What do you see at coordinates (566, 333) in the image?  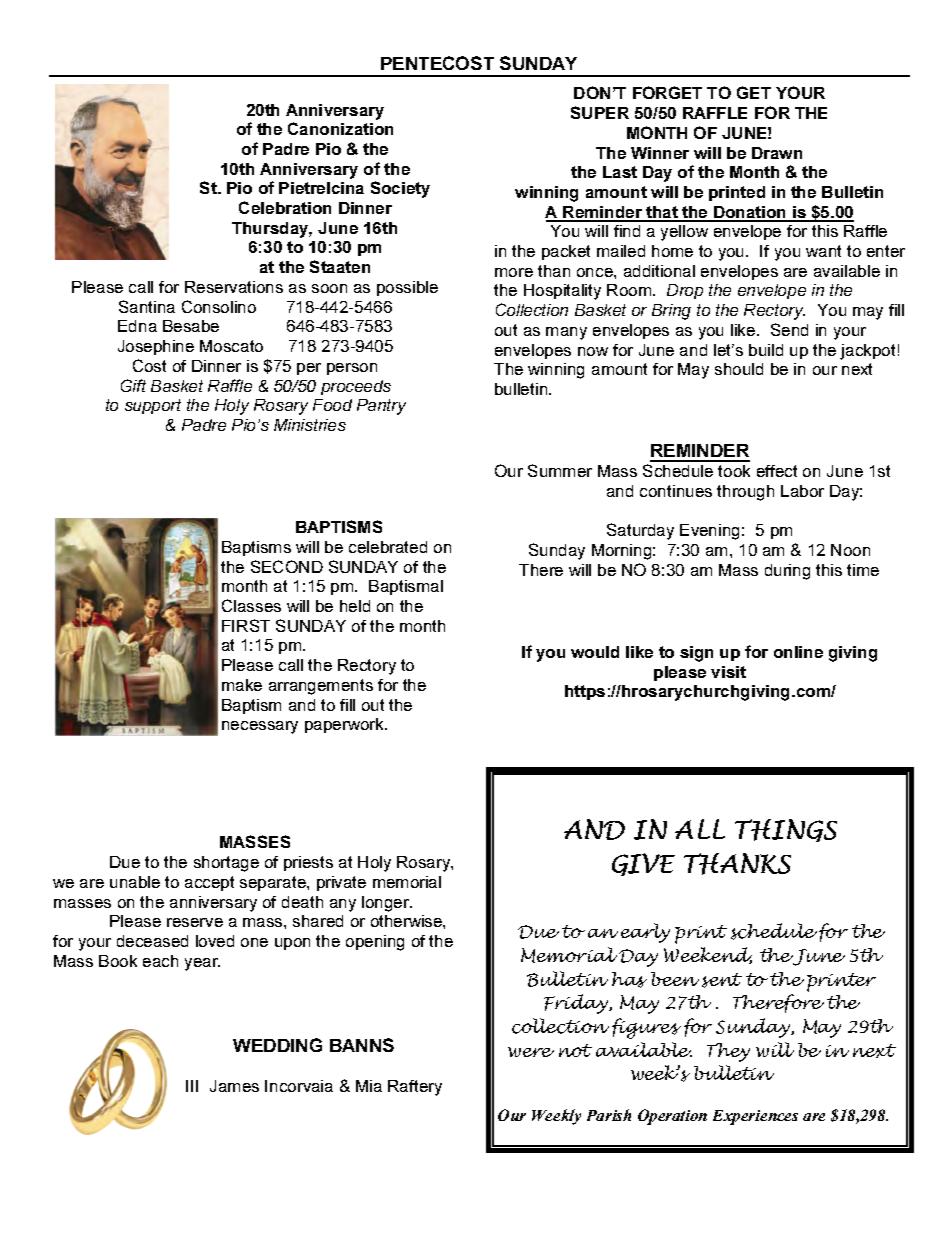 I see `many` at bounding box center [566, 333].
